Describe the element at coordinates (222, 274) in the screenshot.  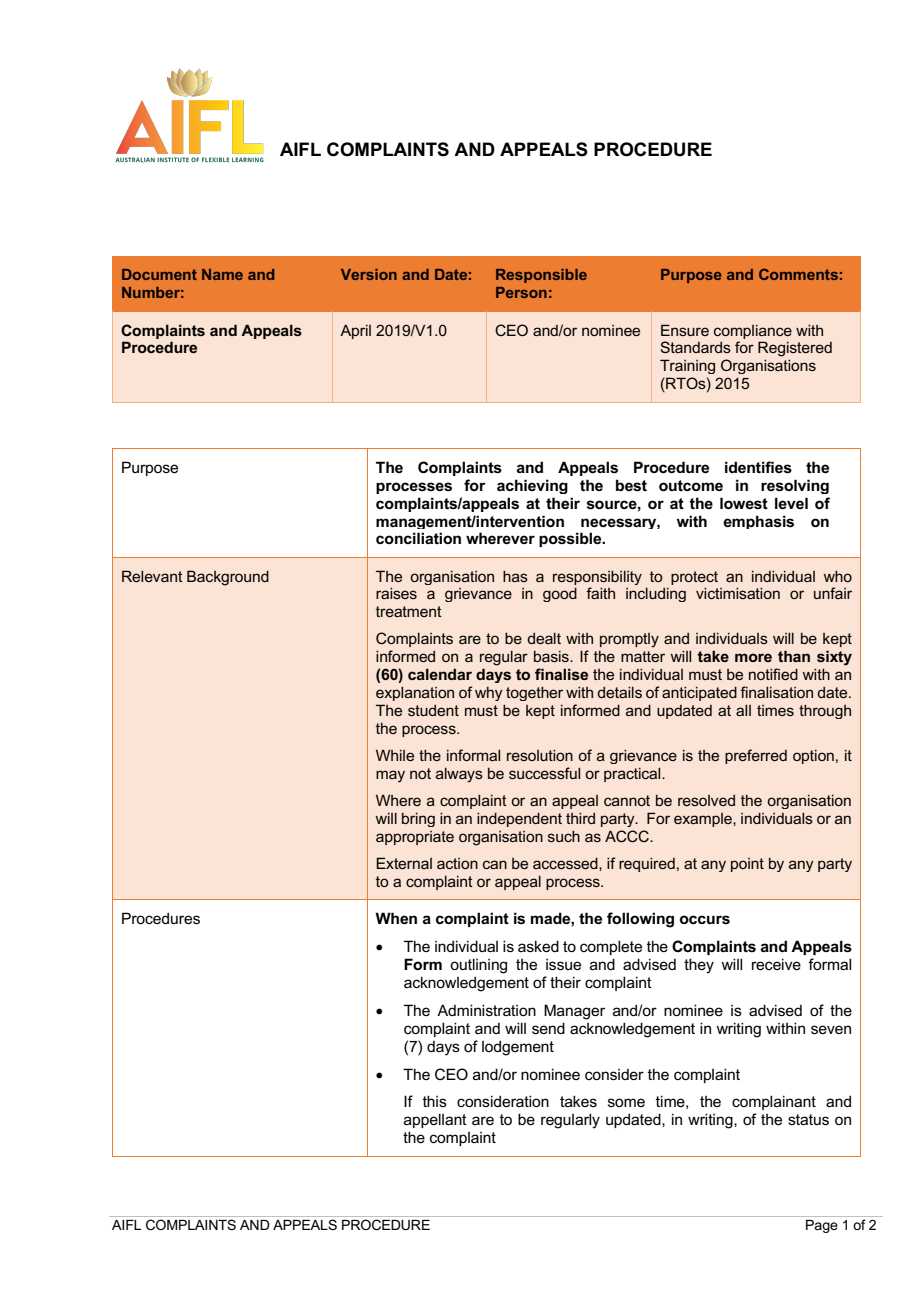
I see `Name` at that location.
